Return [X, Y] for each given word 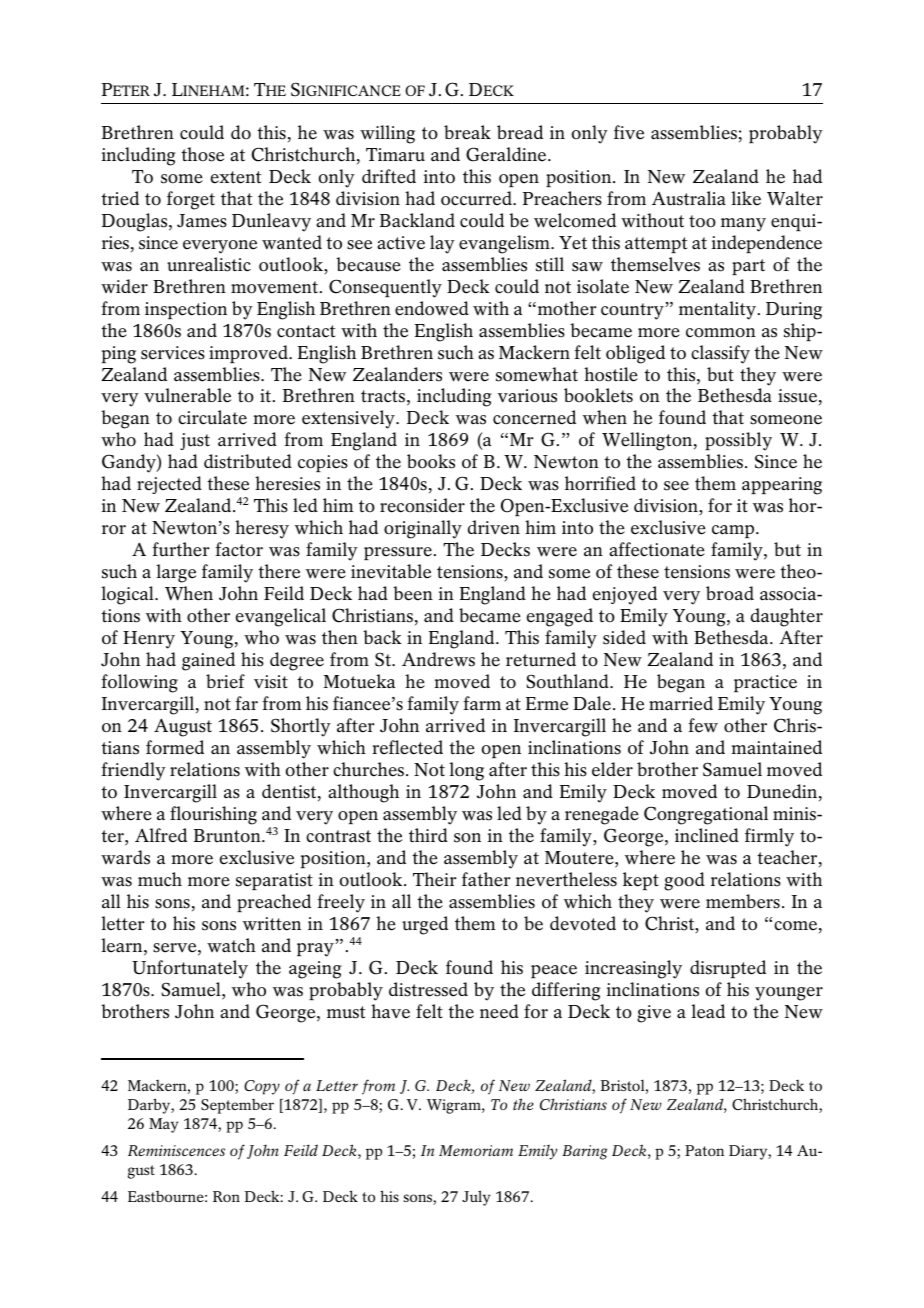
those [202, 154]
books [431, 461]
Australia [689, 198]
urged [425, 925]
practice [765, 684]
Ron [226, 1196]
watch [231, 945]
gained [208, 661]
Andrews [438, 659]
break [467, 132]
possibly [738, 441]
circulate [212, 417]
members [743, 901]
